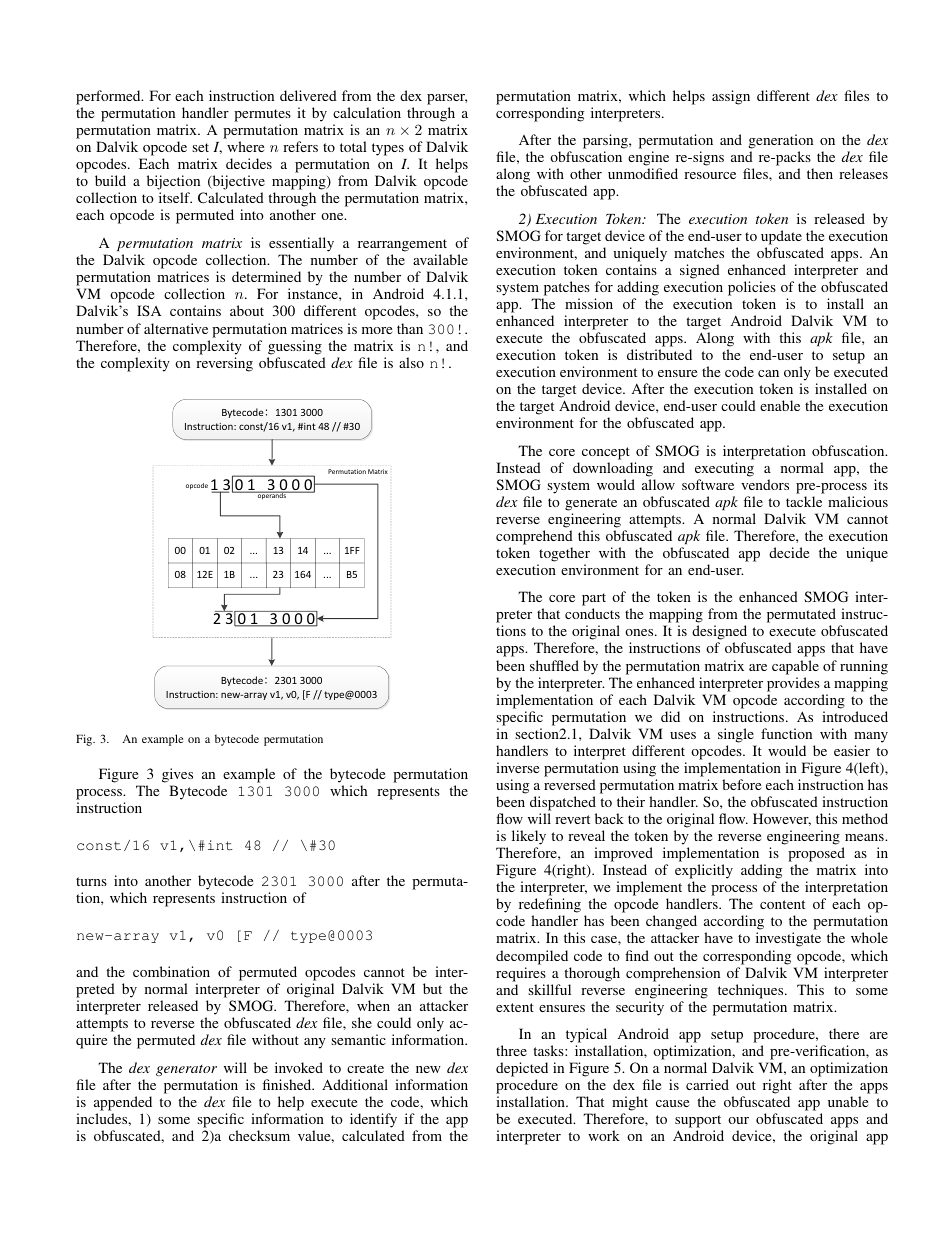  I want to click on unable, so click(848, 1101).
